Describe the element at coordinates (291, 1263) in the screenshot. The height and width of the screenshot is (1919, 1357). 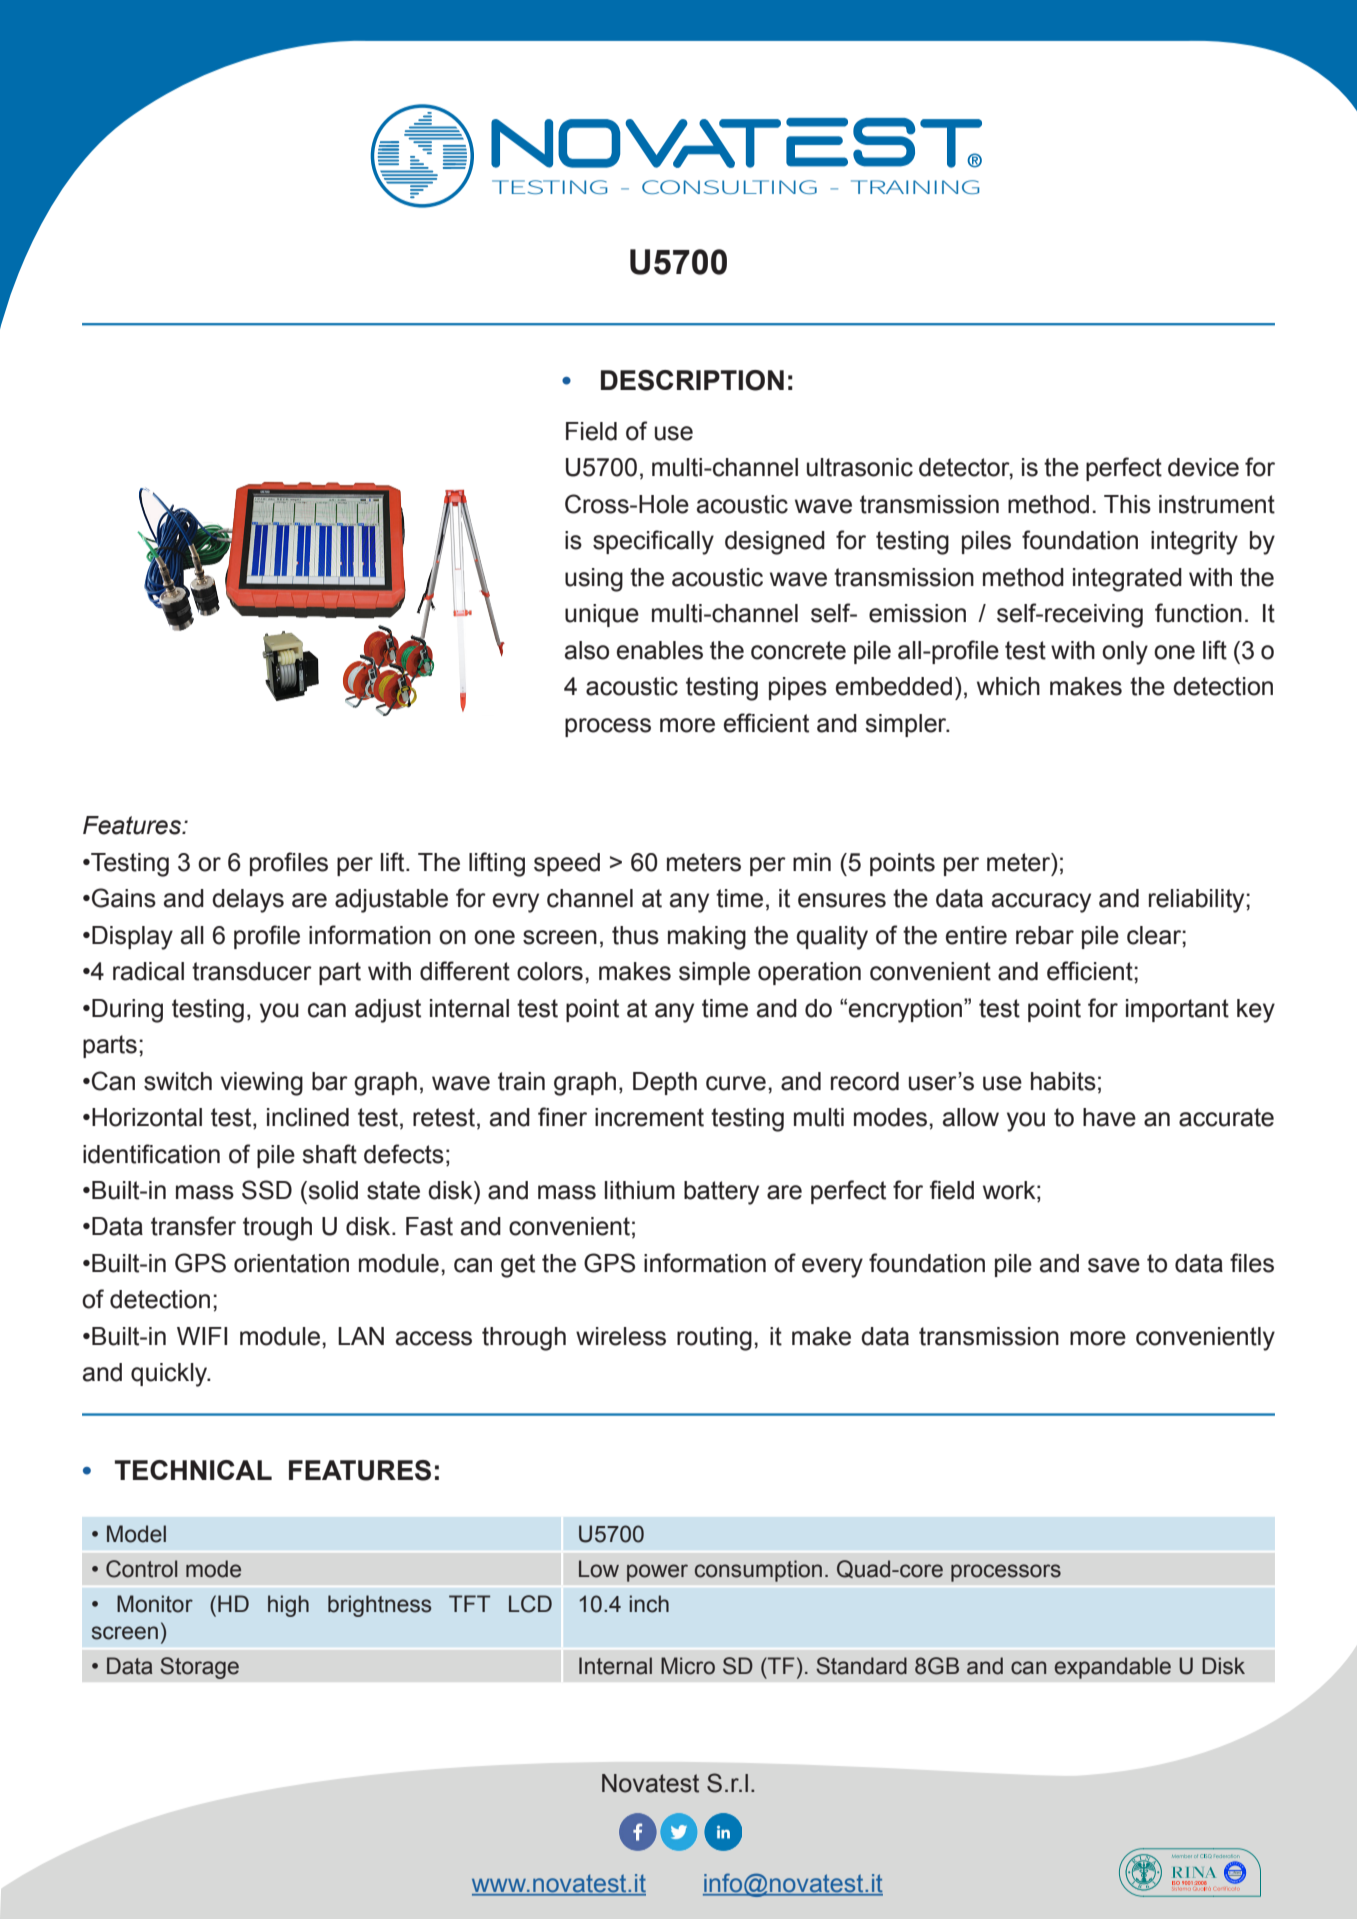
I see `orientation` at that location.
